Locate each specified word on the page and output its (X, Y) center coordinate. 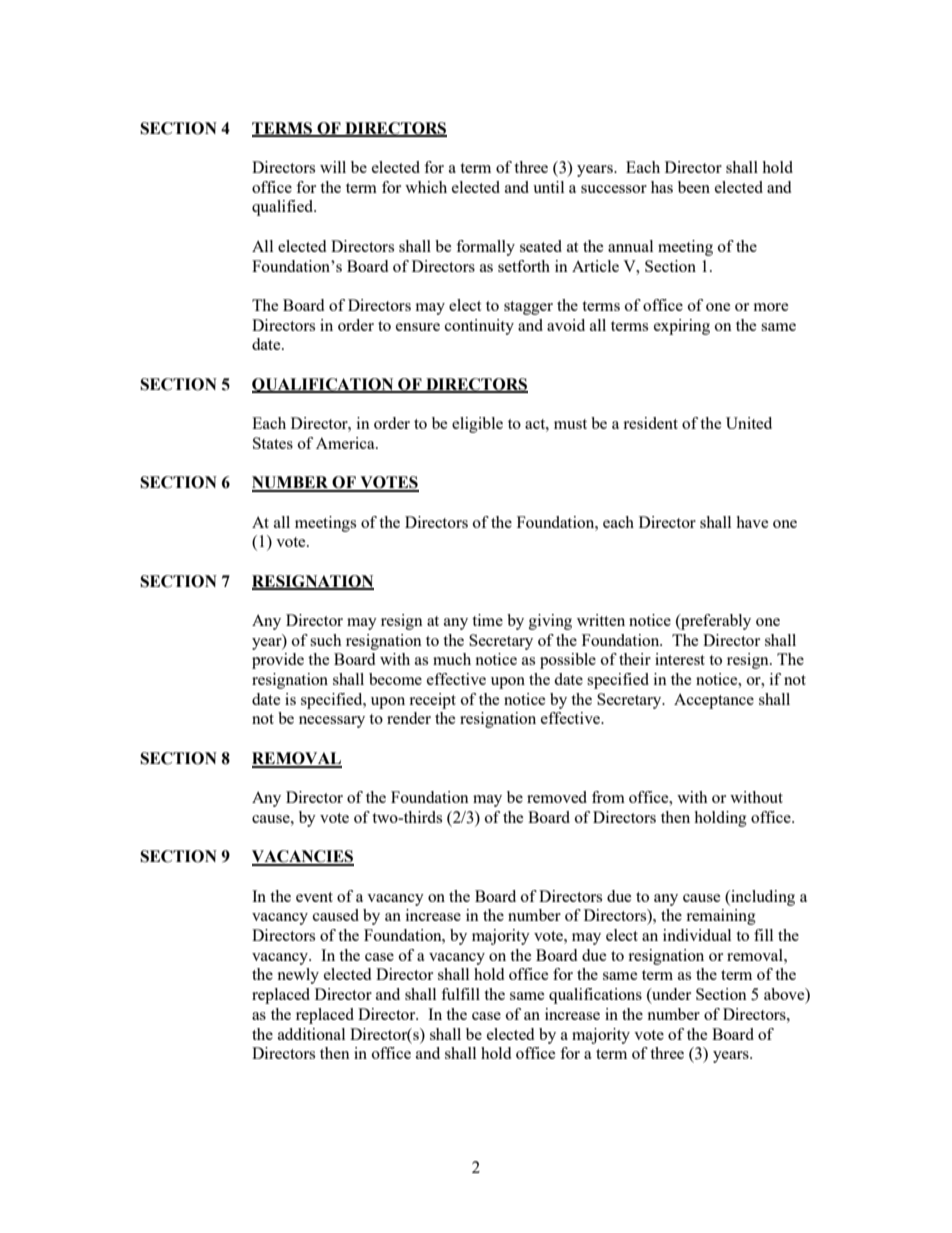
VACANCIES (303, 857)
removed (557, 797)
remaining (721, 917)
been (694, 187)
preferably (715, 622)
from (608, 797)
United (749, 423)
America (346, 443)
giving (550, 622)
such (326, 640)
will (333, 167)
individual (697, 935)
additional (311, 1034)
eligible (477, 425)
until (548, 187)
